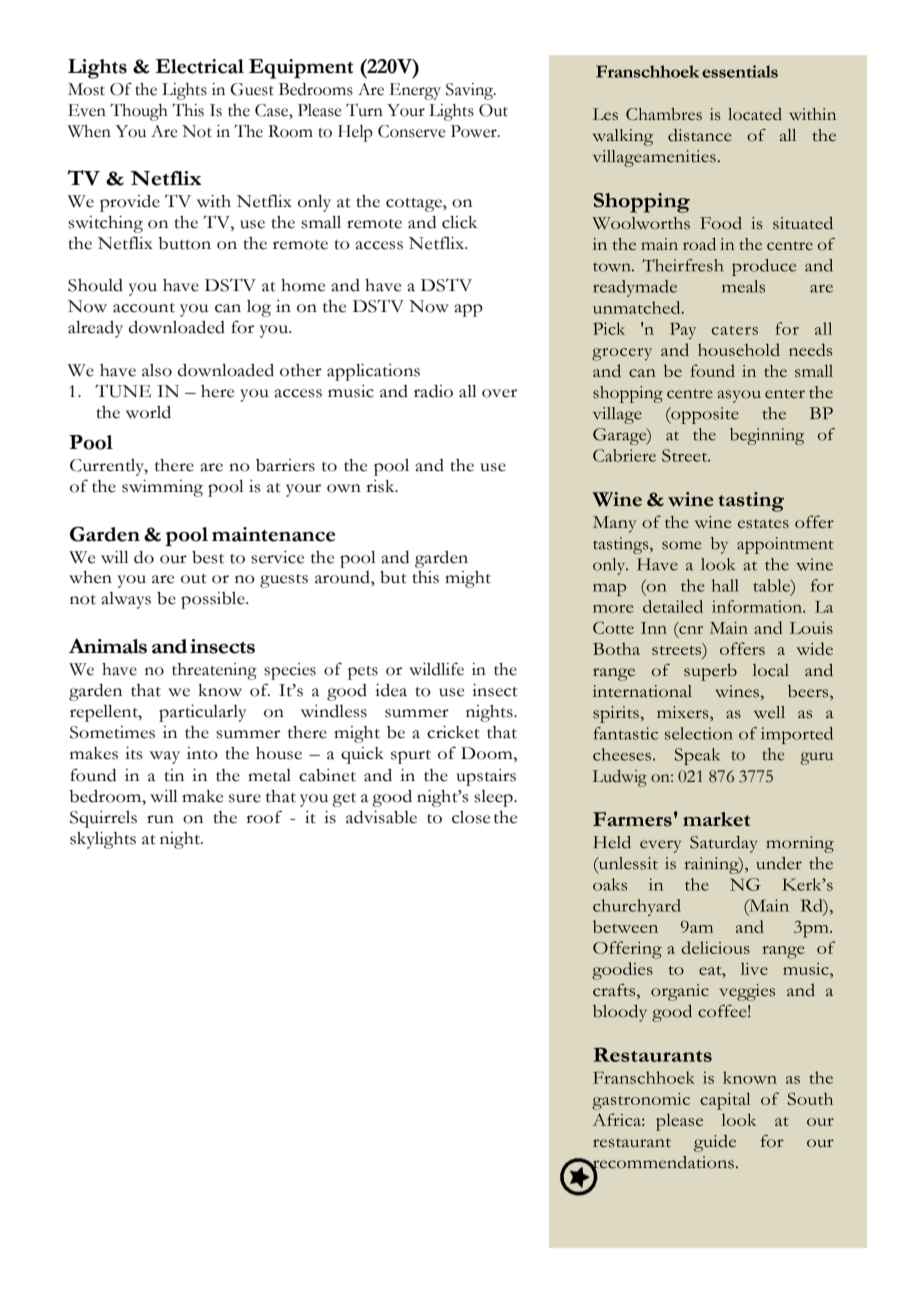  I want to click on account, so click(144, 308).
